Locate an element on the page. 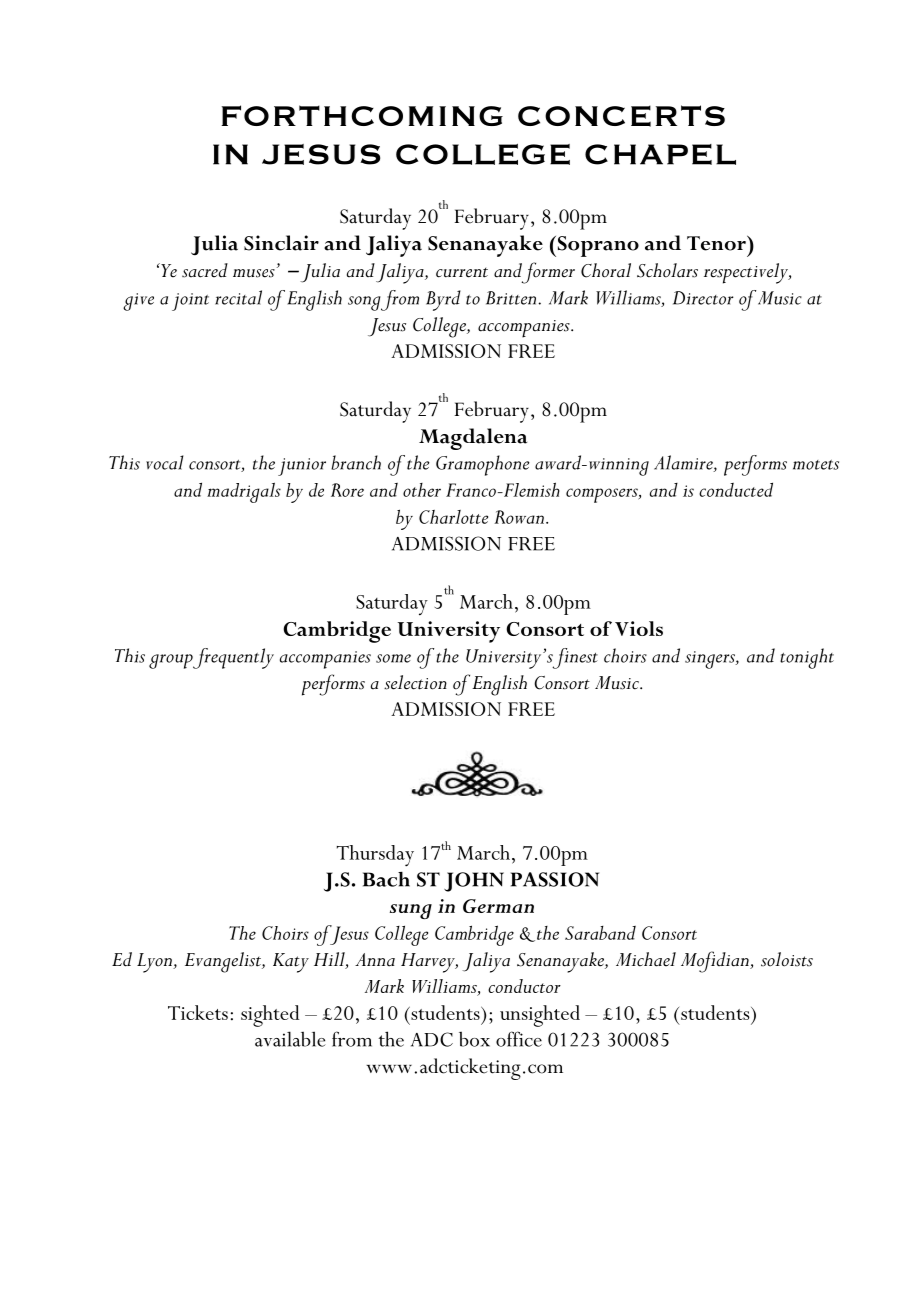  Magdalena is located at coordinates (473, 439).
